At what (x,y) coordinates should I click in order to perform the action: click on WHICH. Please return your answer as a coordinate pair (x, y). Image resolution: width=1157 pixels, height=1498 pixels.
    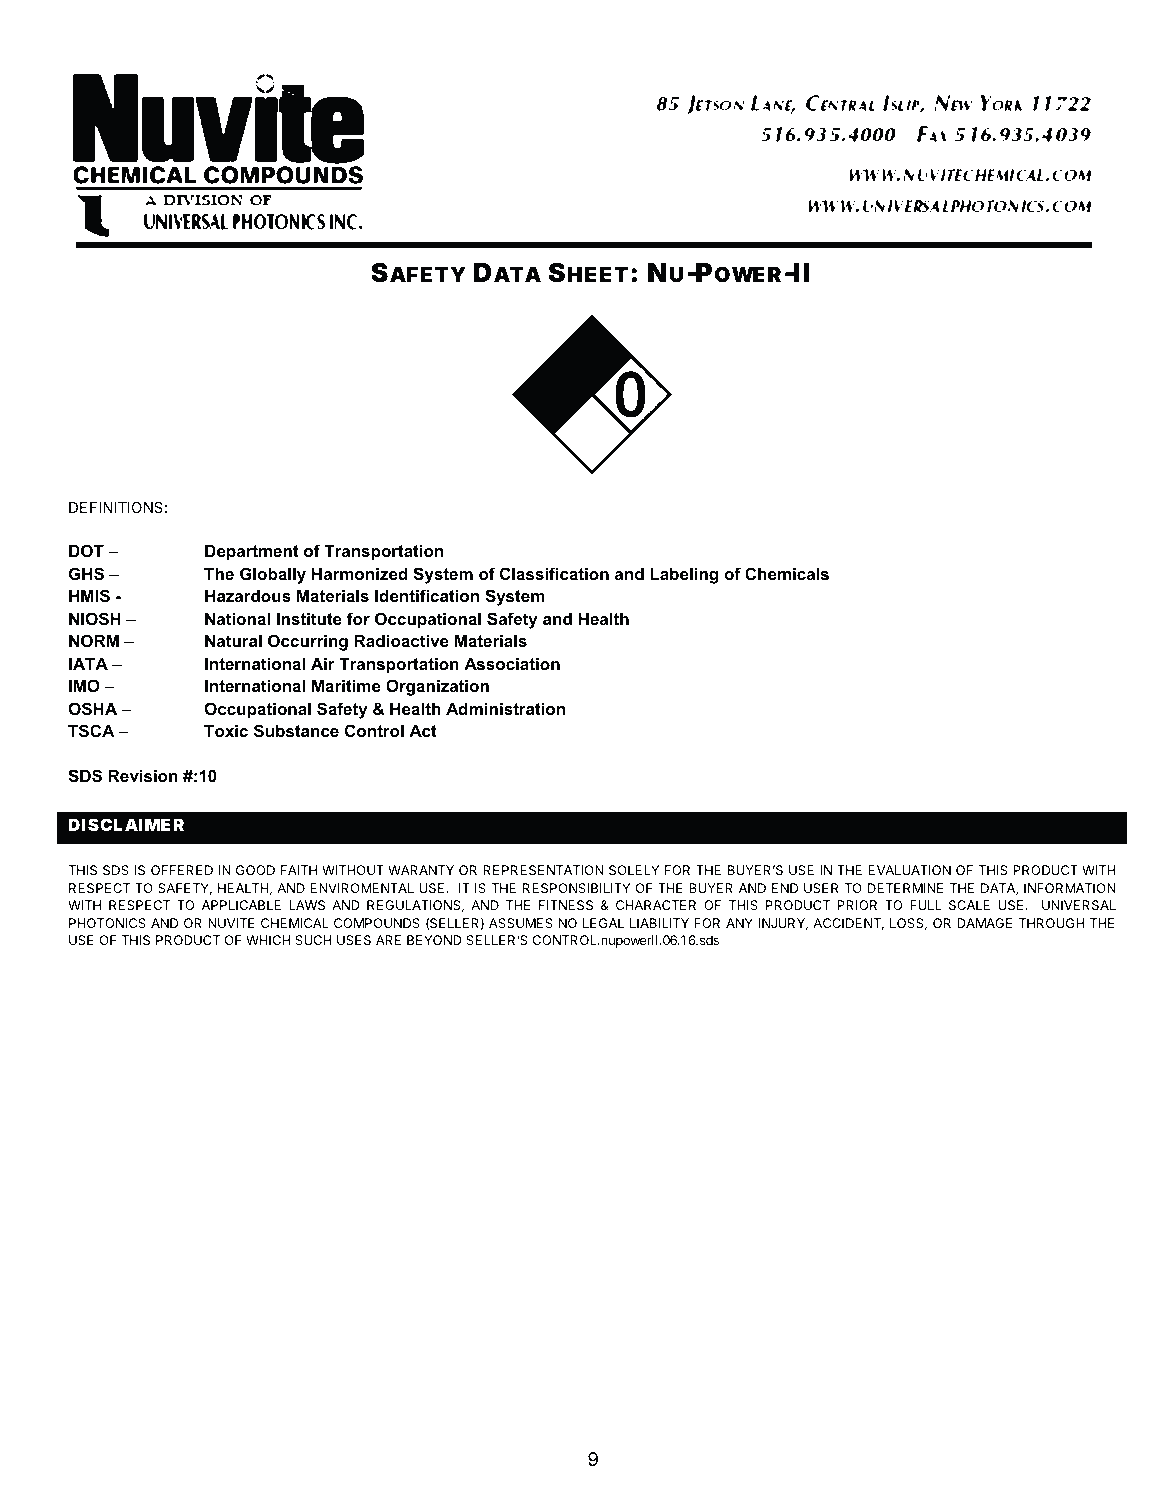
    Looking at the image, I should click on (268, 940).
